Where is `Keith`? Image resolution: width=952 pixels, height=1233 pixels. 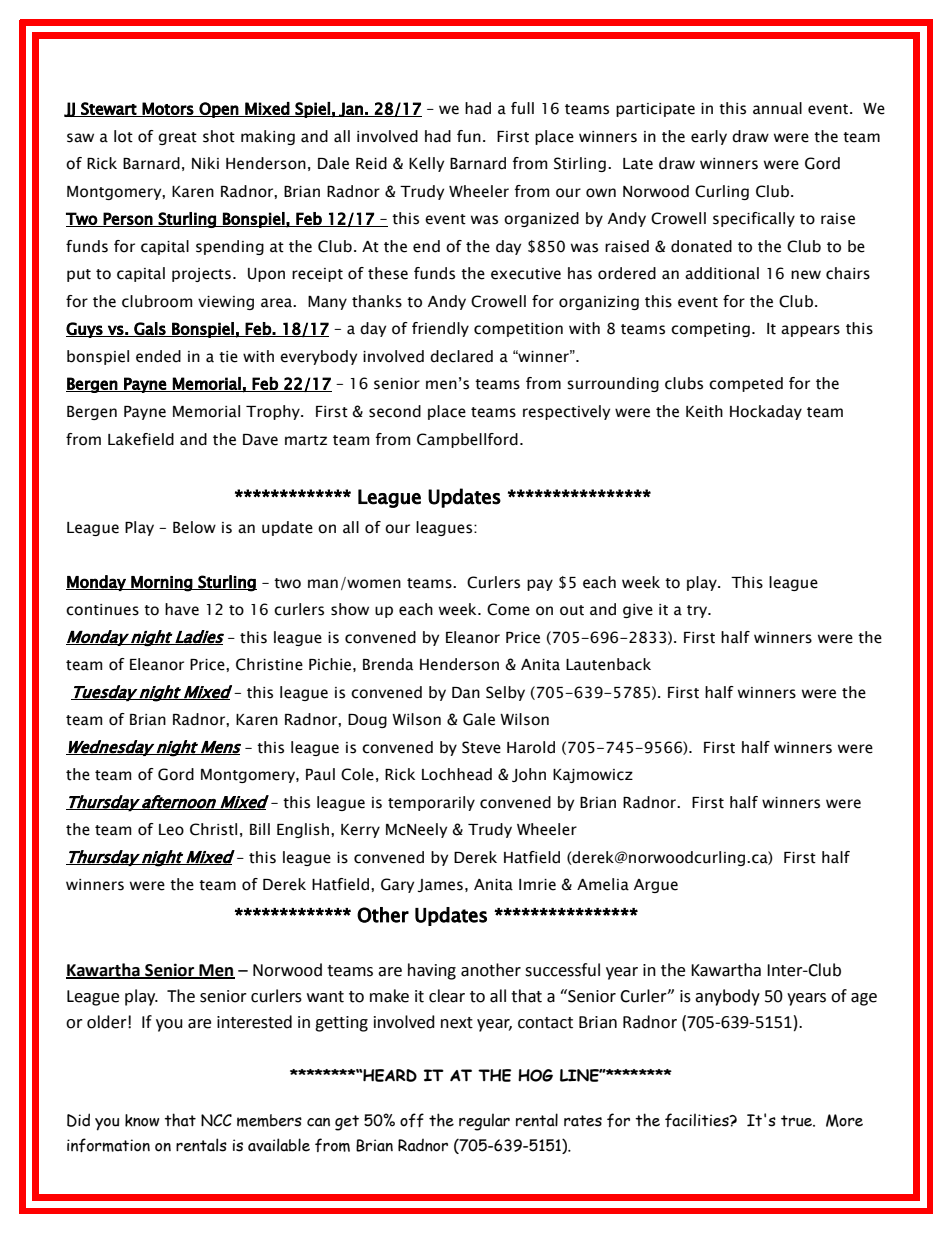
Keith is located at coordinates (704, 411).
